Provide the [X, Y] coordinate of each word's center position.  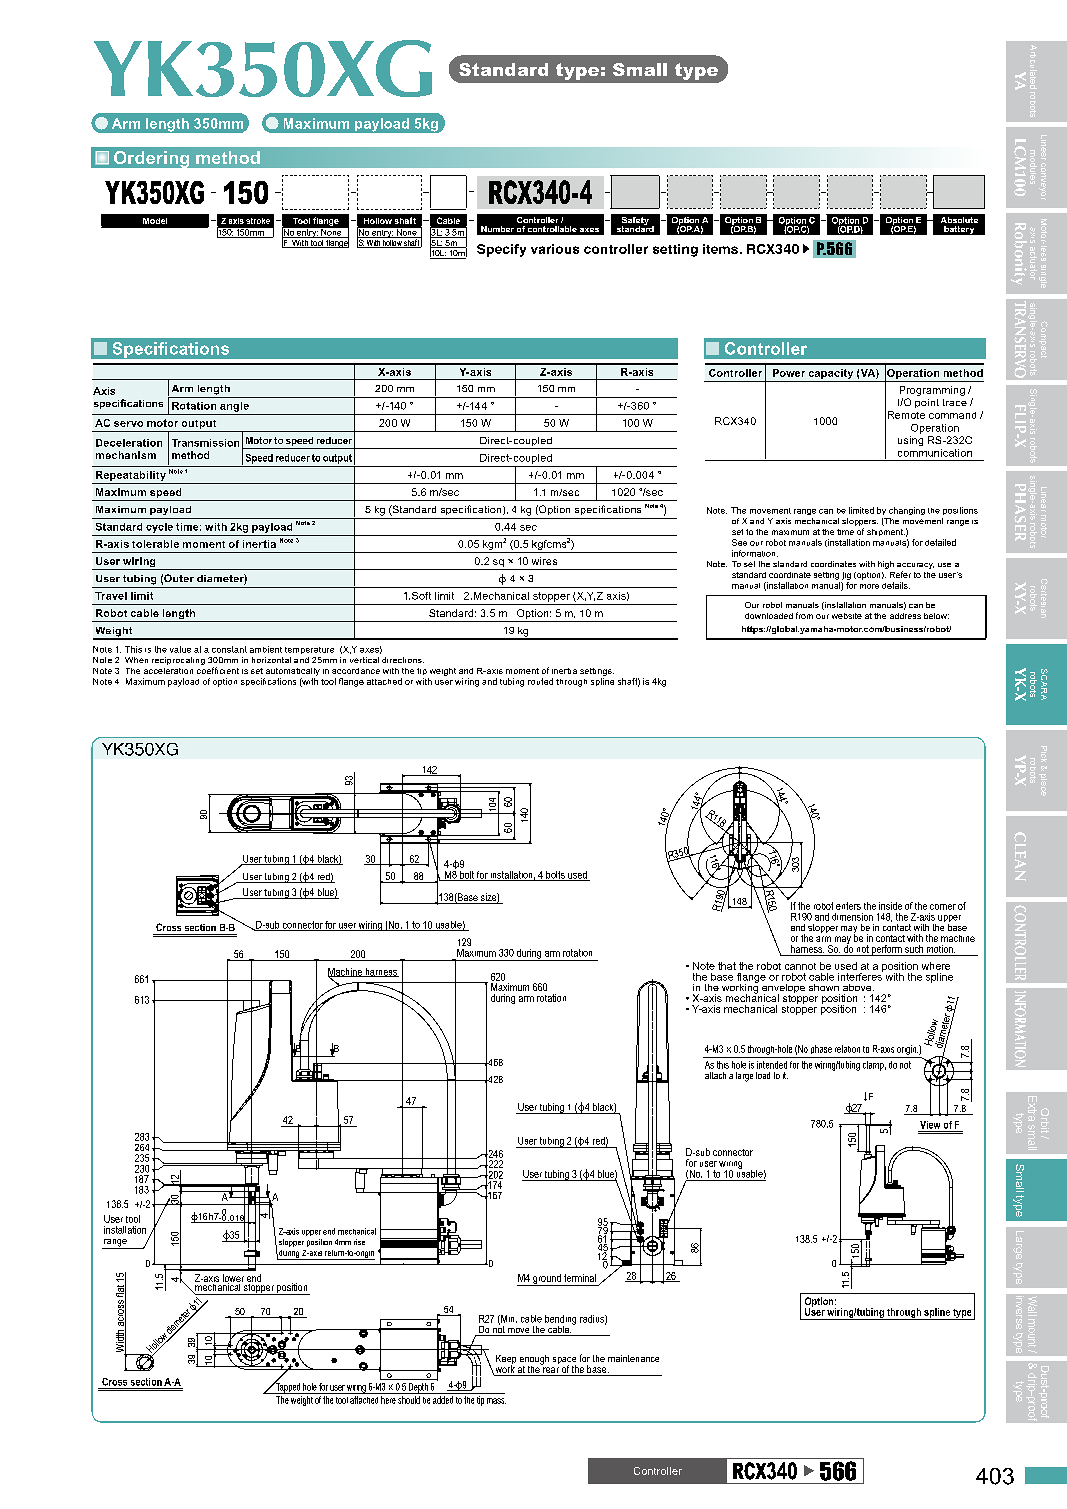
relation [847, 1049]
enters [848, 906]
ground [547, 1280]
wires [544, 561]
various [555, 249]
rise [359, 1242]
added [443, 1400]
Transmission [205, 443]
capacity [831, 374]
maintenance [633, 1358]
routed [540, 681]
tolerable [155, 544]
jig [846, 576]
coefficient [218, 670]
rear [551, 1371]
